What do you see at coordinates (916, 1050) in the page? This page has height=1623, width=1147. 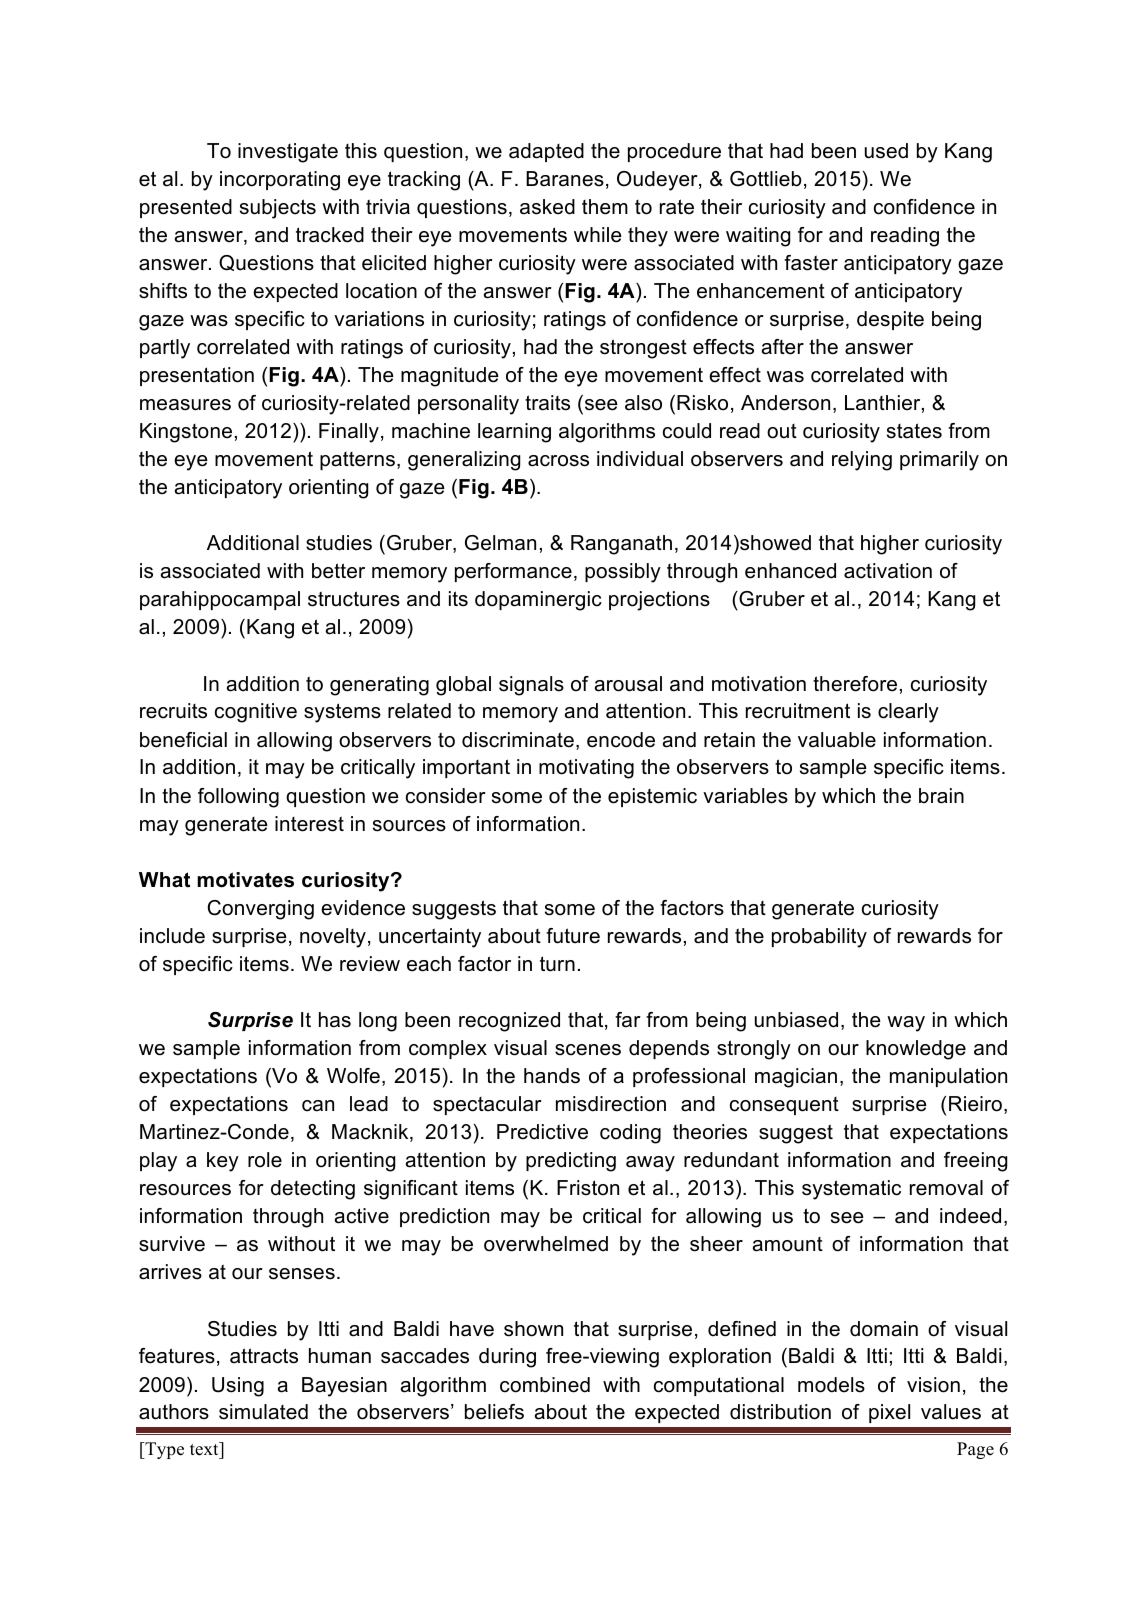 I see `knowledge` at bounding box center [916, 1050].
